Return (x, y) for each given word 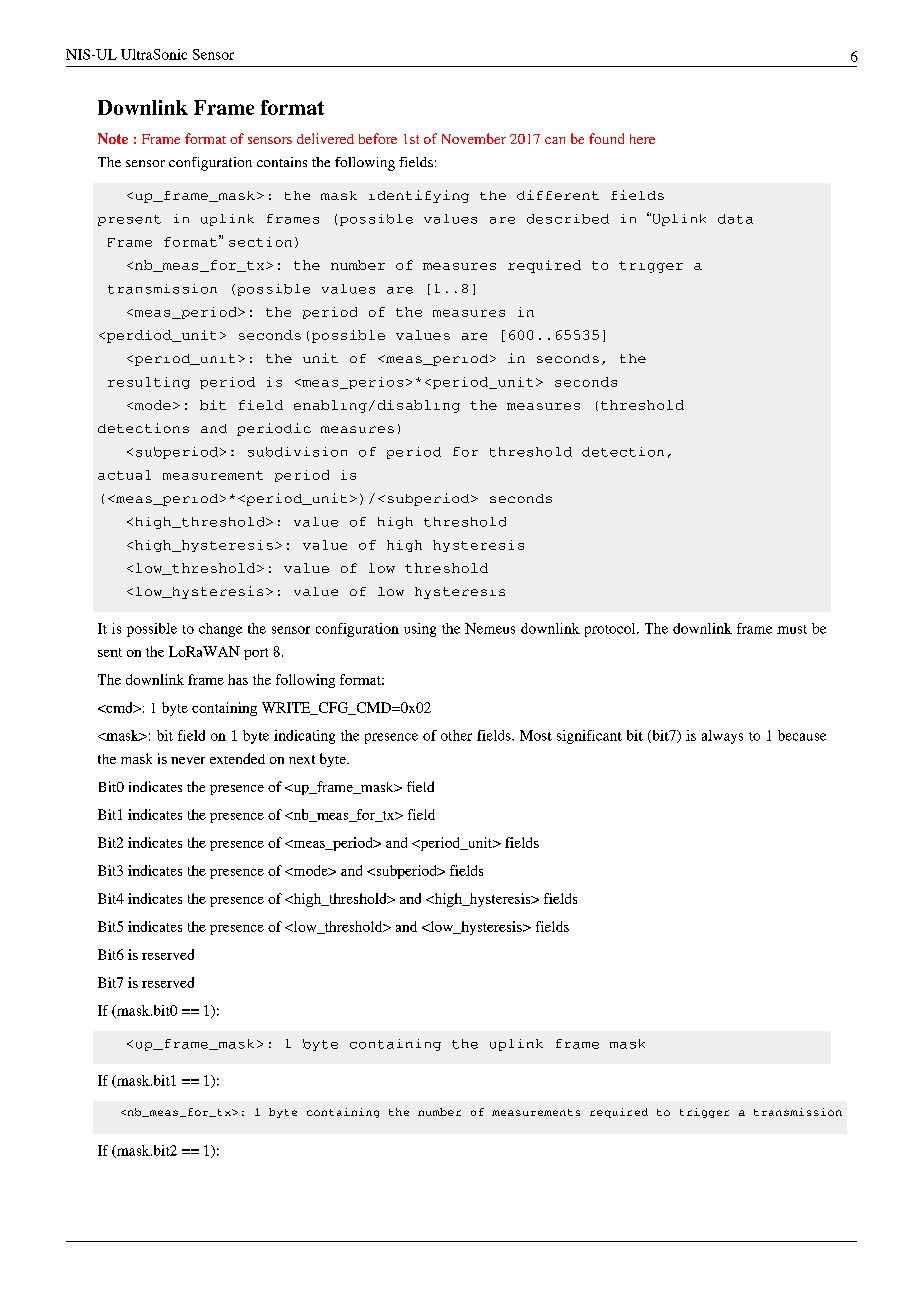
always (722, 737)
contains (282, 162)
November (474, 138)
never (188, 760)
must (792, 629)
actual (124, 475)
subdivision (297, 452)
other (456, 735)
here (642, 139)
